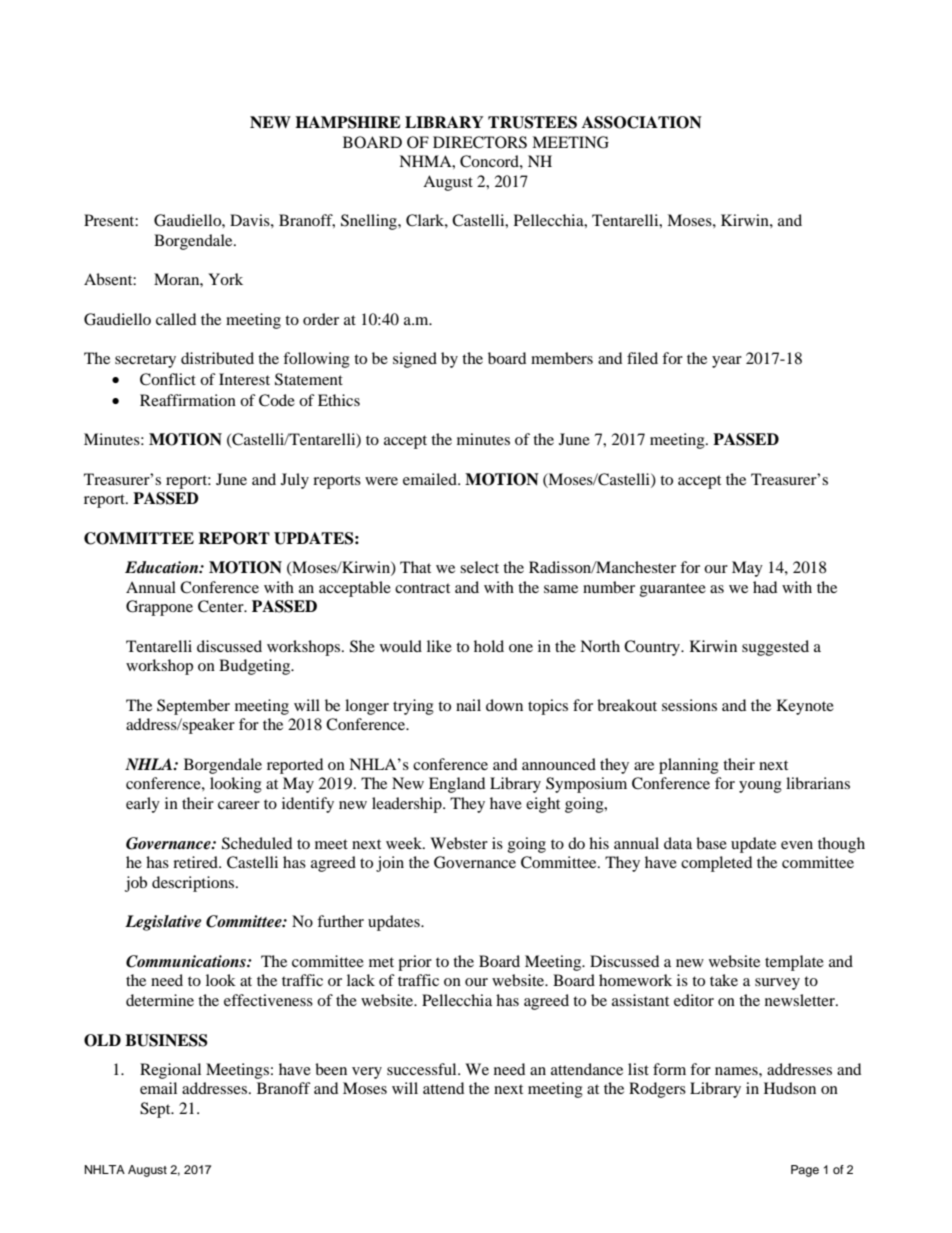 This document has height=1233, width=952. What do you see at coordinates (480, 142) in the document?
I see `DIRECTORS` at bounding box center [480, 142].
